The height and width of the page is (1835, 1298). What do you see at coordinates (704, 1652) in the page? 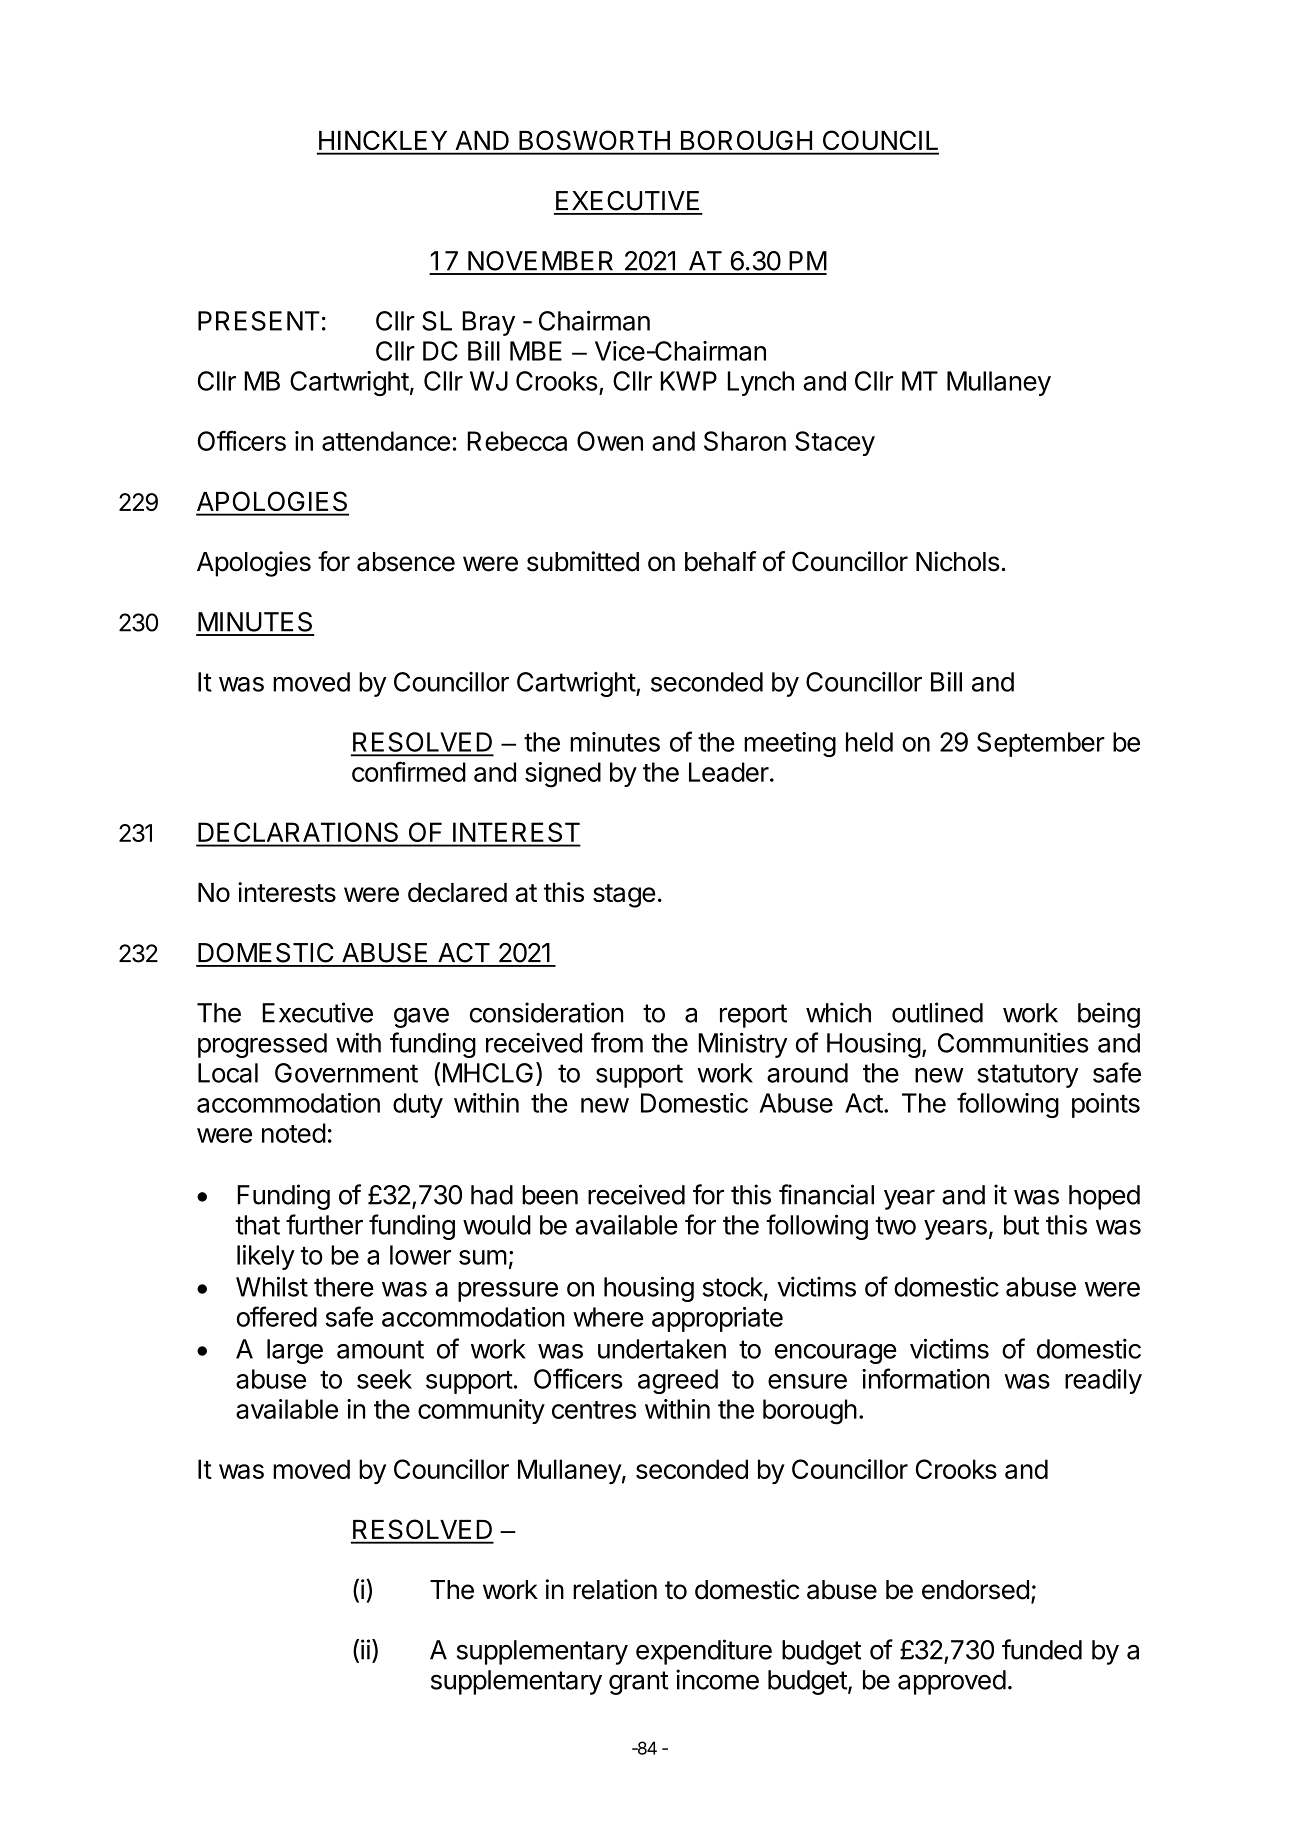
I see `expenditure` at bounding box center [704, 1652].
